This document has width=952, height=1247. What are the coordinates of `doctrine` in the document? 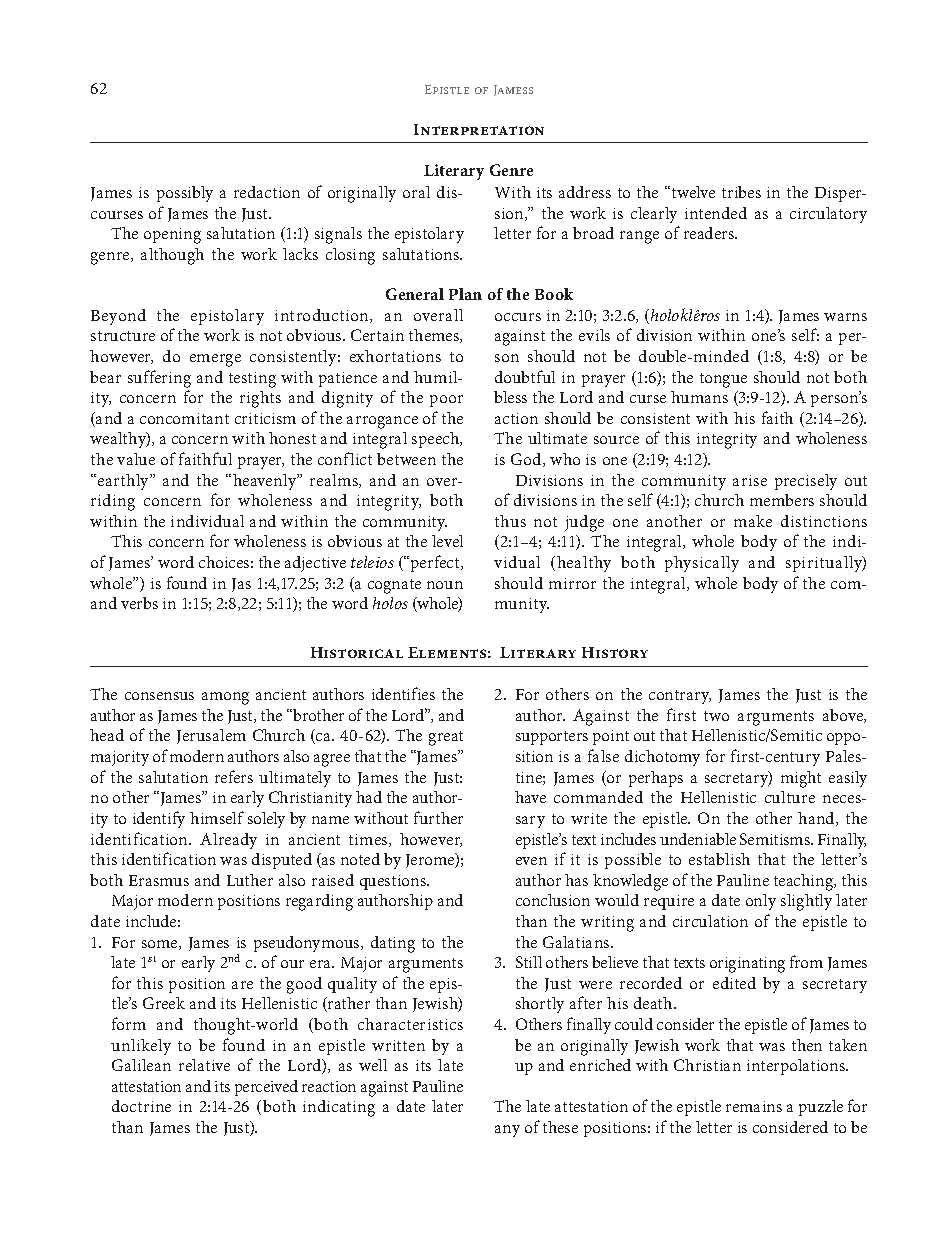 It's located at (141, 1106).
